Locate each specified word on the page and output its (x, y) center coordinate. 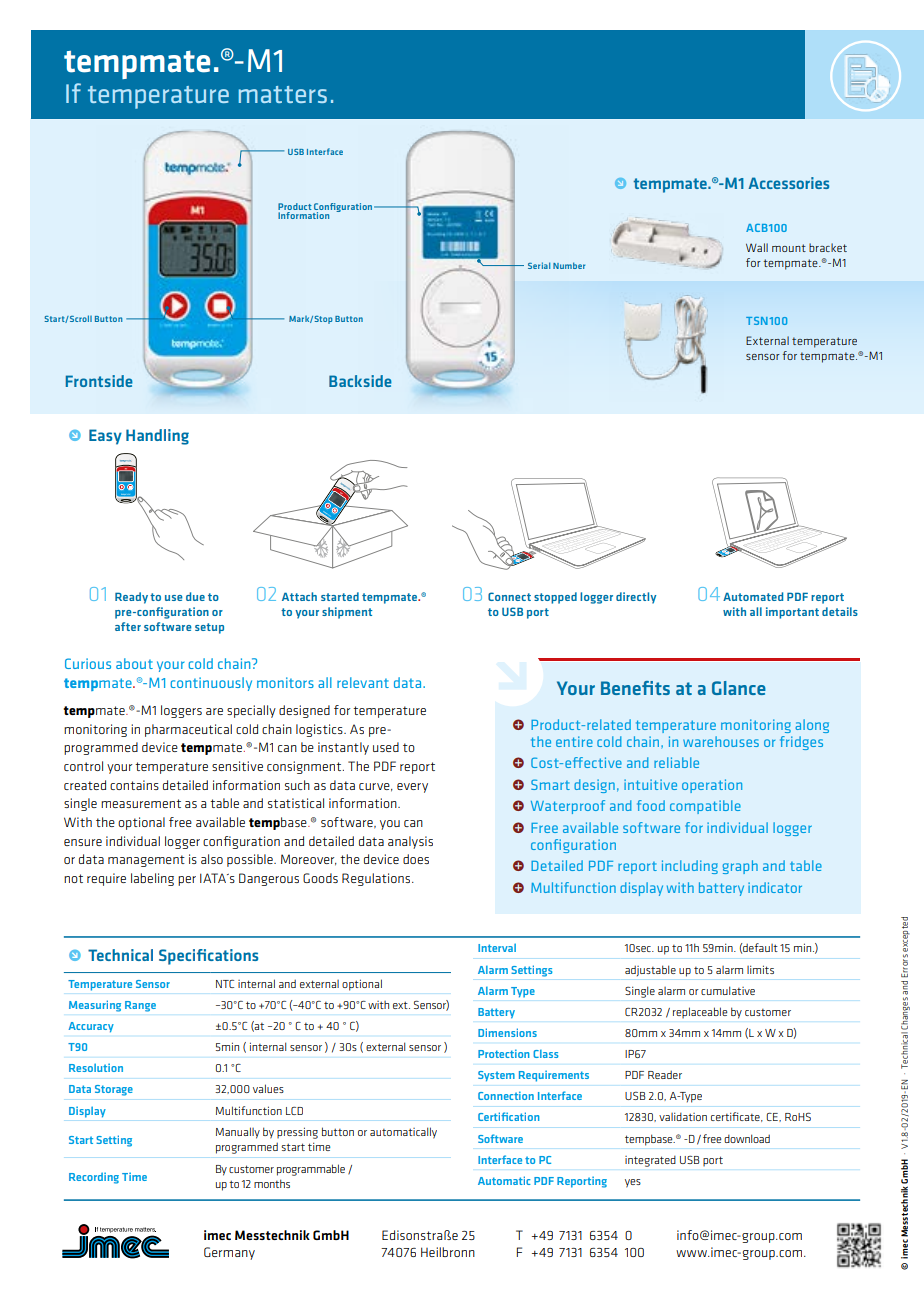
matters (283, 94)
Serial (539, 265)
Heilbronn (448, 1252)
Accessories (788, 183)
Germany (229, 1253)
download (747, 1138)
